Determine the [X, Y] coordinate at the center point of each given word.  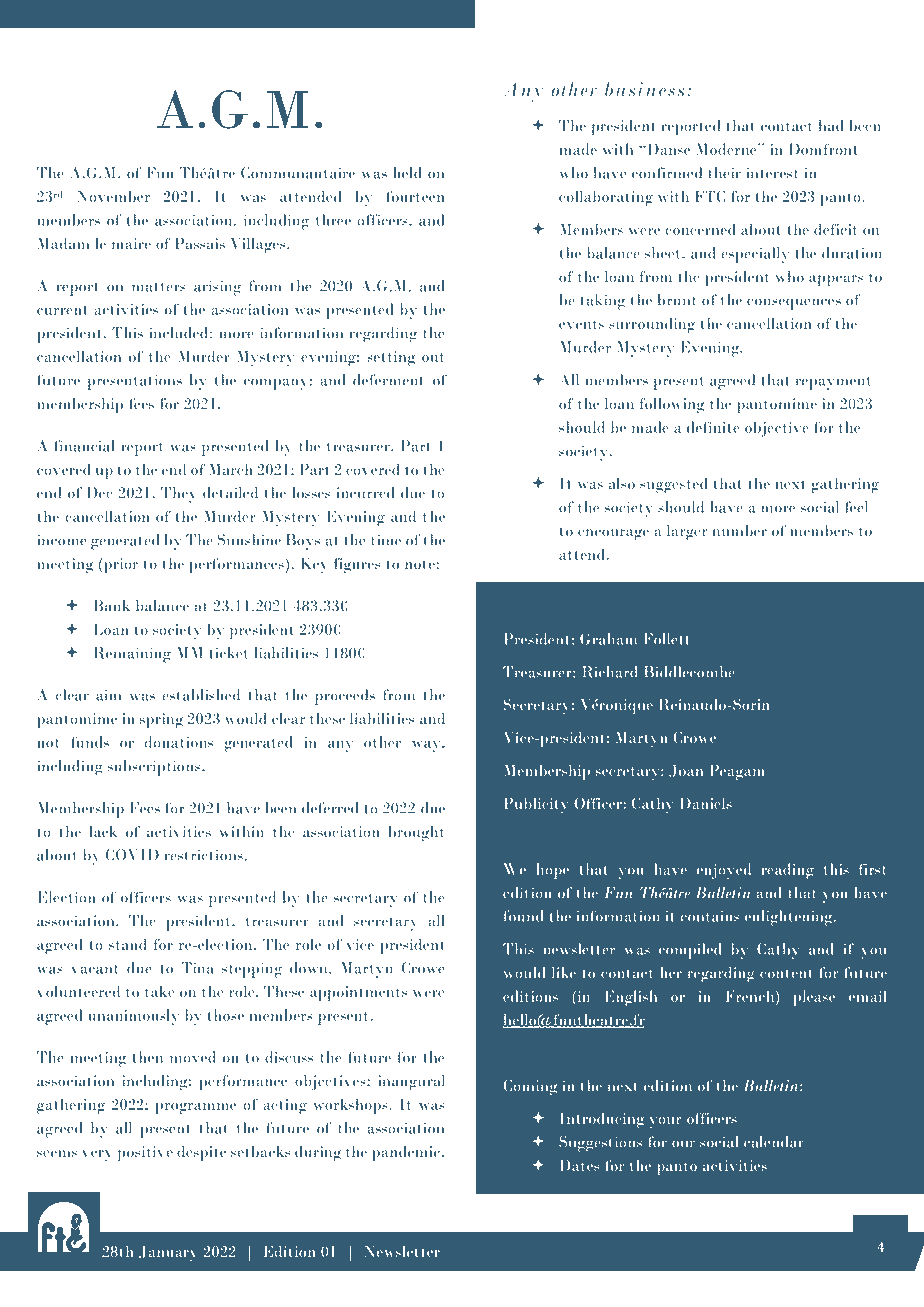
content [786, 973]
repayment [833, 383]
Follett [666, 639]
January [168, 1254]
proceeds [345, 697]
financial [84, 446]
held [407, 173]
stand [128, 944]
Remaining [132, 655]
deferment [388, 380]
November [113, 196]
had [831, 126]
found [524, 916]
